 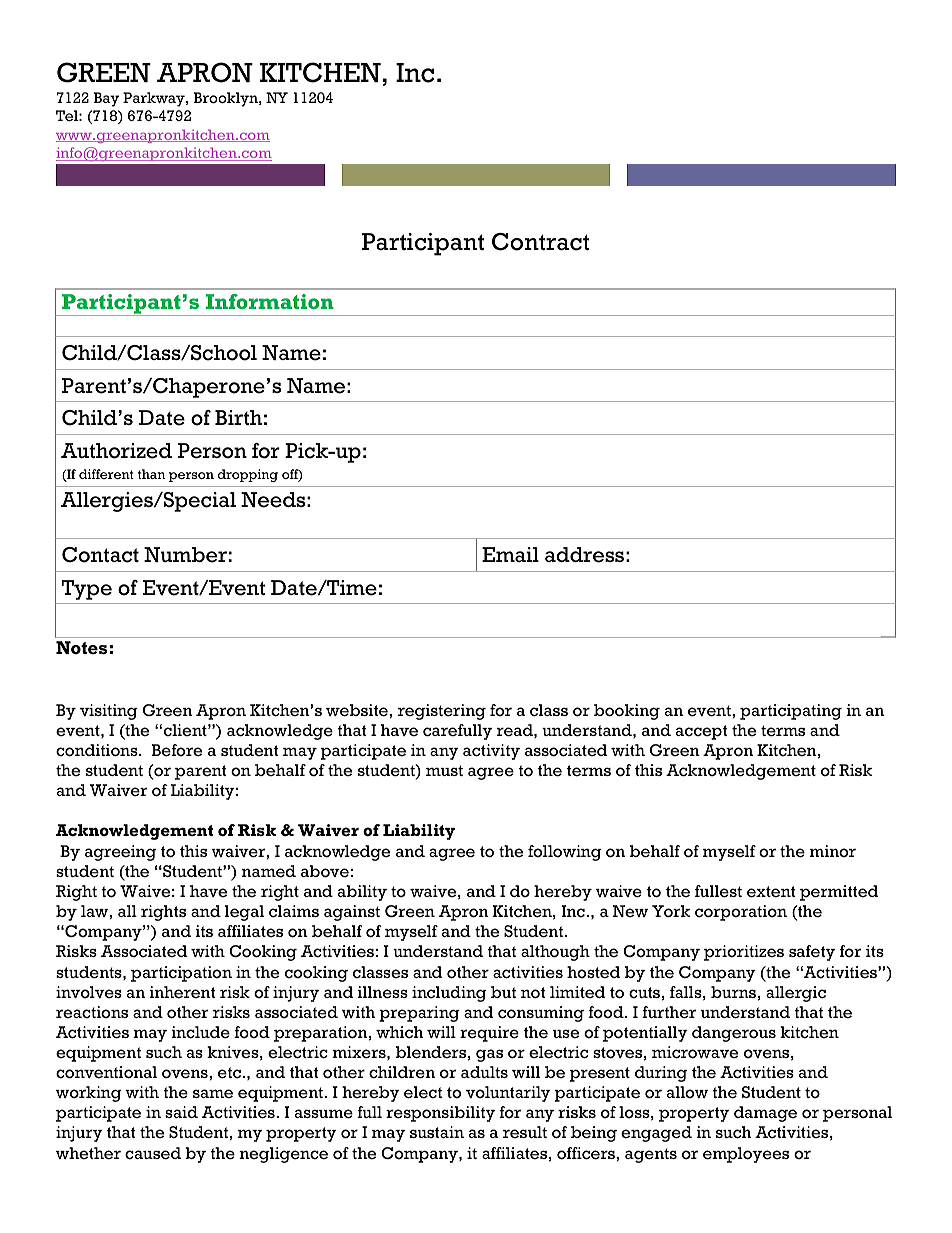 I want to click on Email, so click(x=510, y=554).
